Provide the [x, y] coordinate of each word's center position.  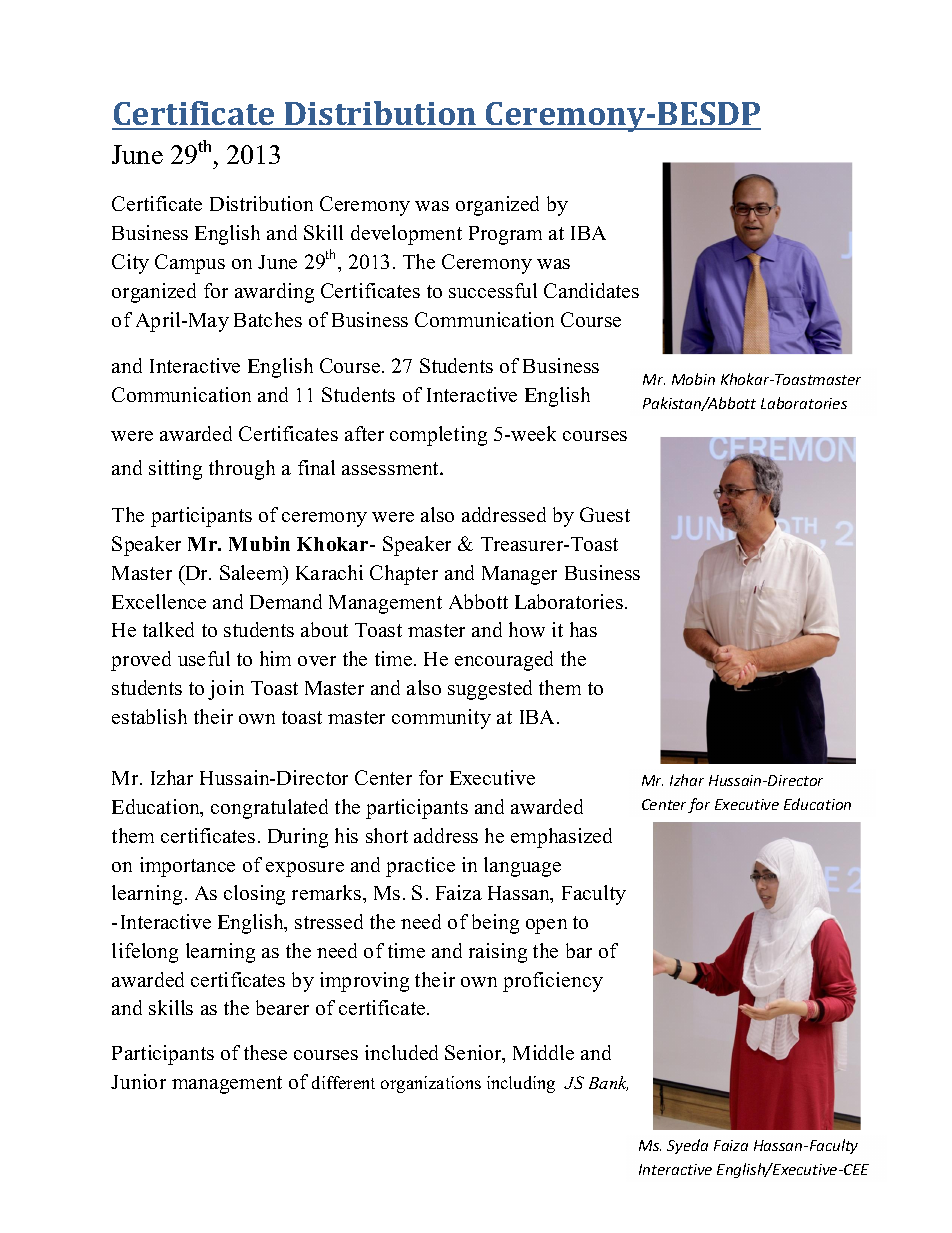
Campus [190, 264]
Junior [138, 1081]
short [387, 835]
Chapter [404, 575]
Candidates [591, 290]
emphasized [561, 838]
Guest [605, 514]
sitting [175, 470]
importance [187, 867]
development [406, 235]
